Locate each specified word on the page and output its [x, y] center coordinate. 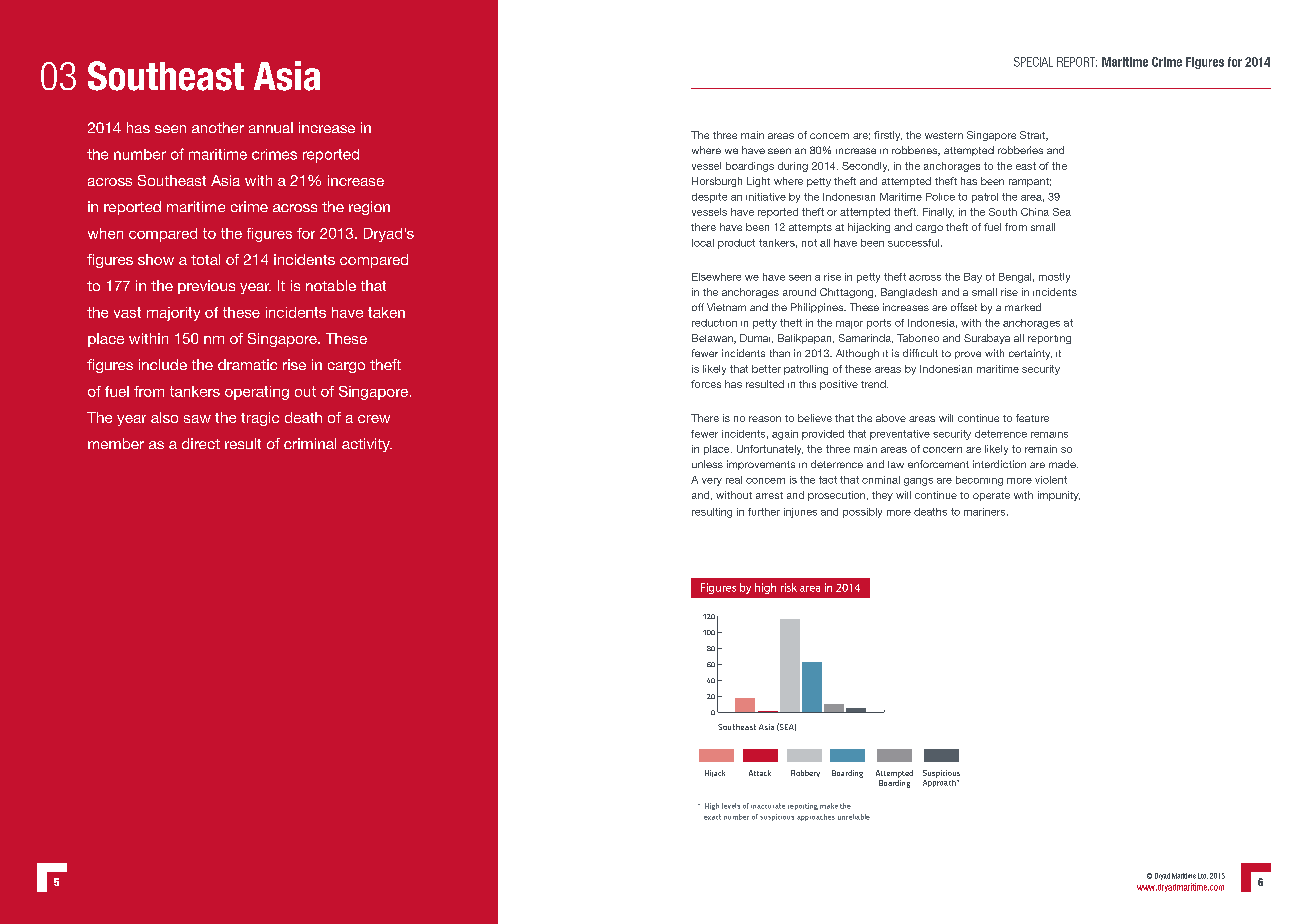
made [1063, 464]
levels [731, 806]
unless [707, 464]
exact [712, 817]
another [218, 127]
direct [201, 443]
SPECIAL [1033, 62]
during [793, 167]
